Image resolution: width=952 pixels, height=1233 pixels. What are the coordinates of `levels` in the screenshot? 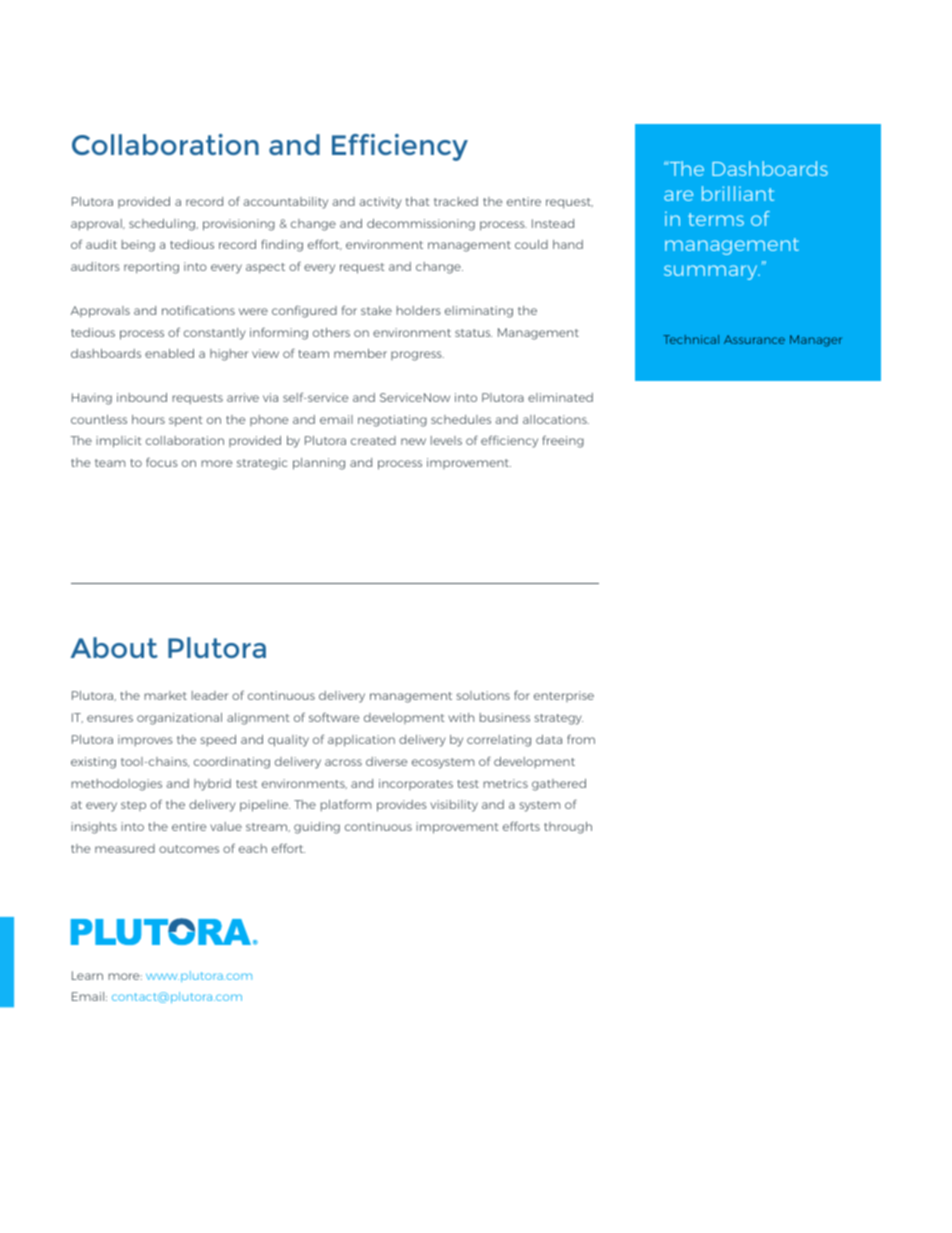 It's located at (446, 440).
